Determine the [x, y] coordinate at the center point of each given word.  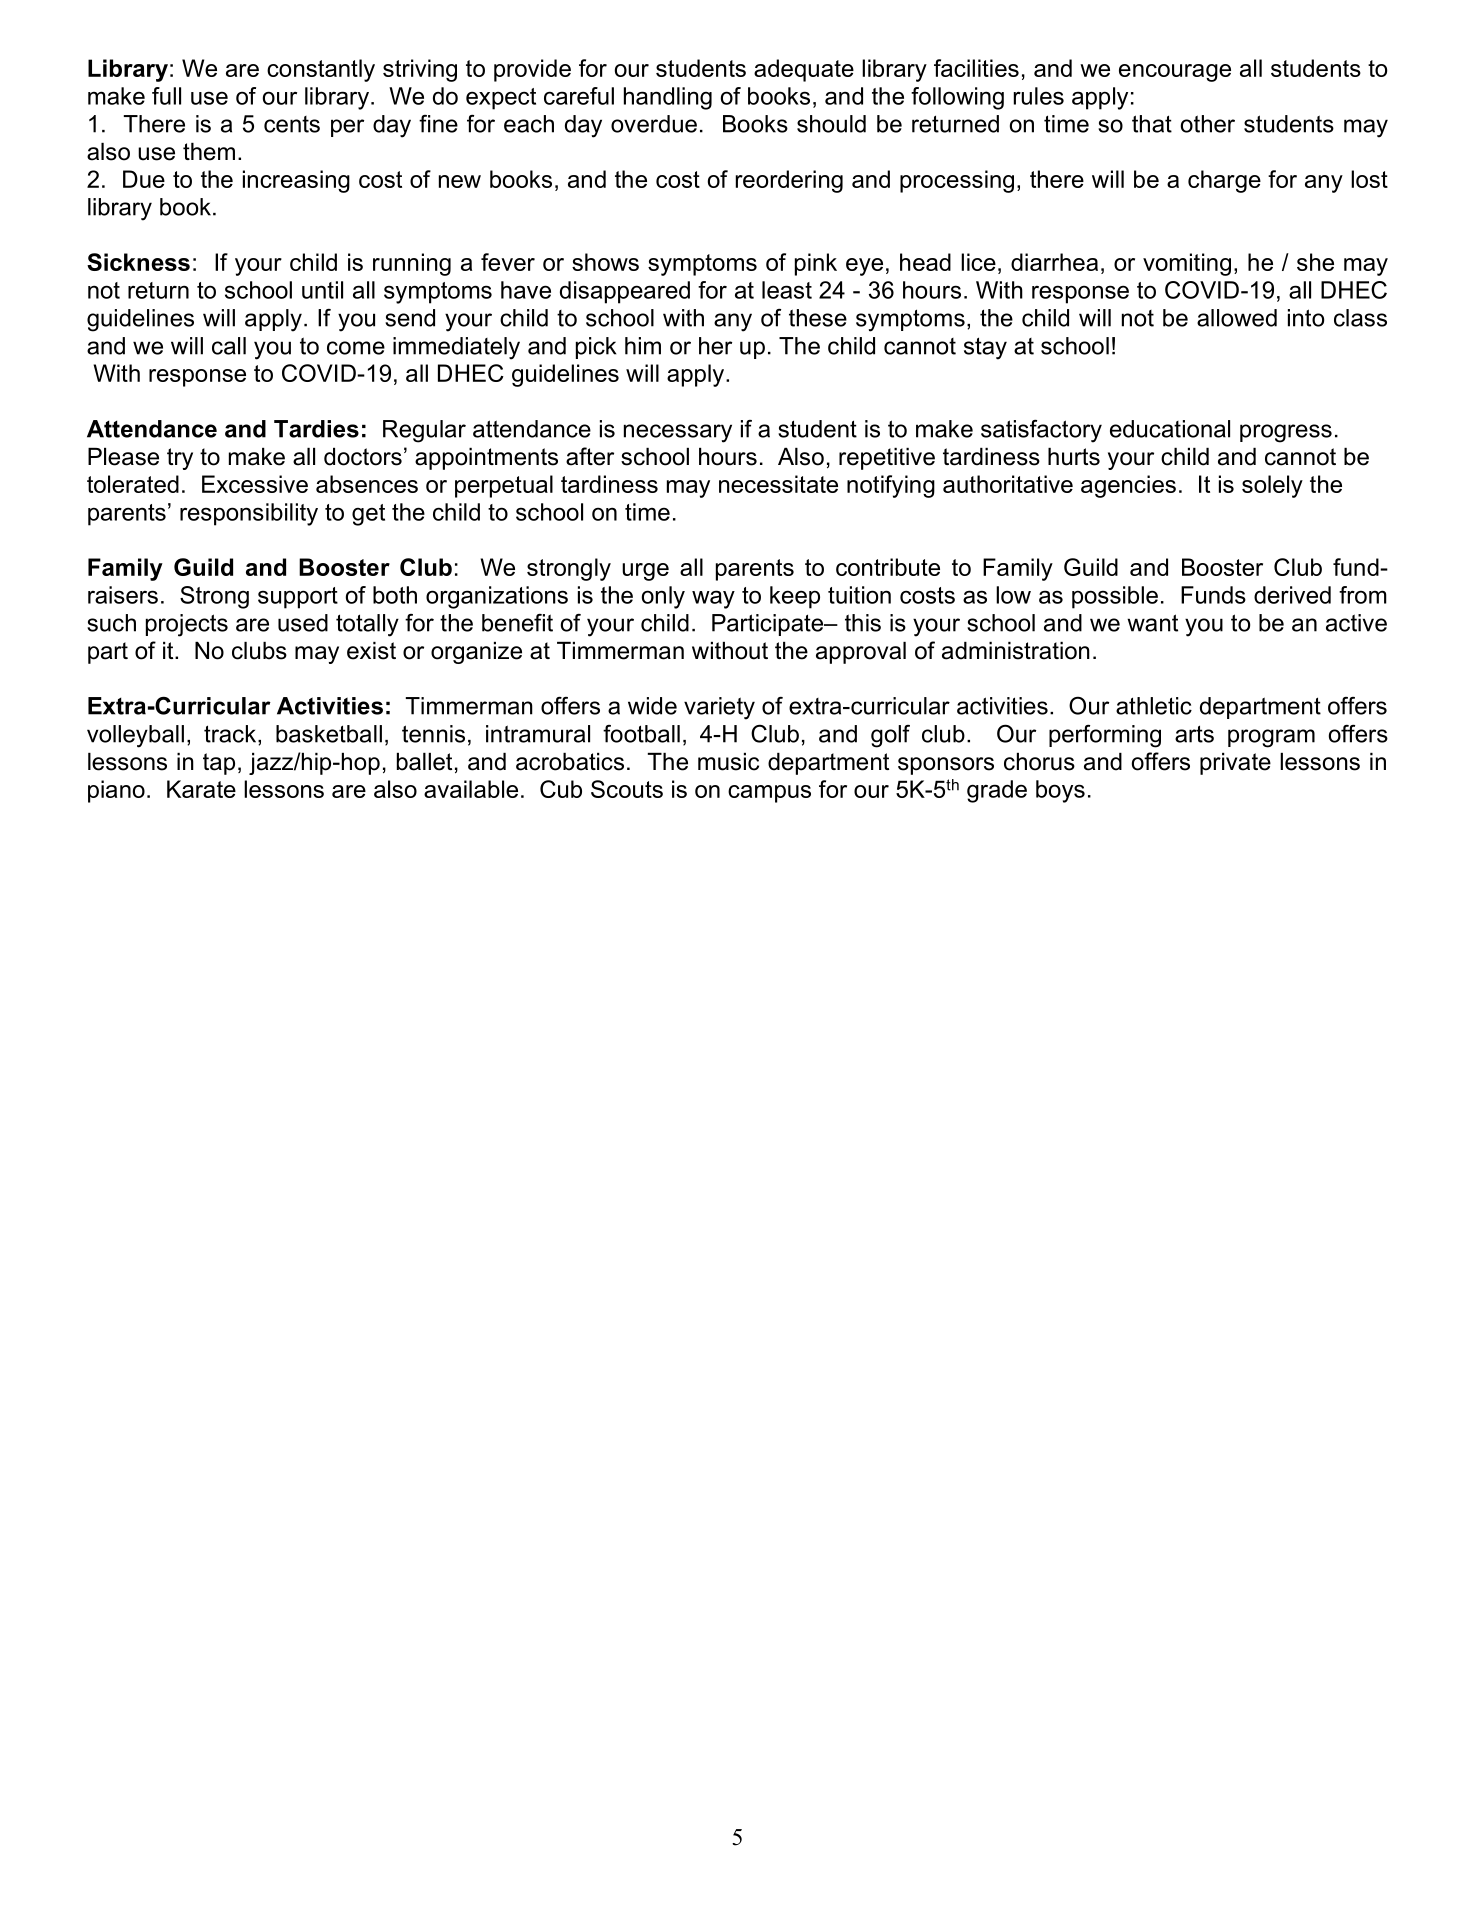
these [818, 318]
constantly [321, 70]
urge [645, 572]
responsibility [249, 514]
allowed [1237, 318]
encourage [1175, 73]
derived [1292, 595]
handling [668, 98]
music [728, 762]
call [229, 346]
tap [219, 764]
